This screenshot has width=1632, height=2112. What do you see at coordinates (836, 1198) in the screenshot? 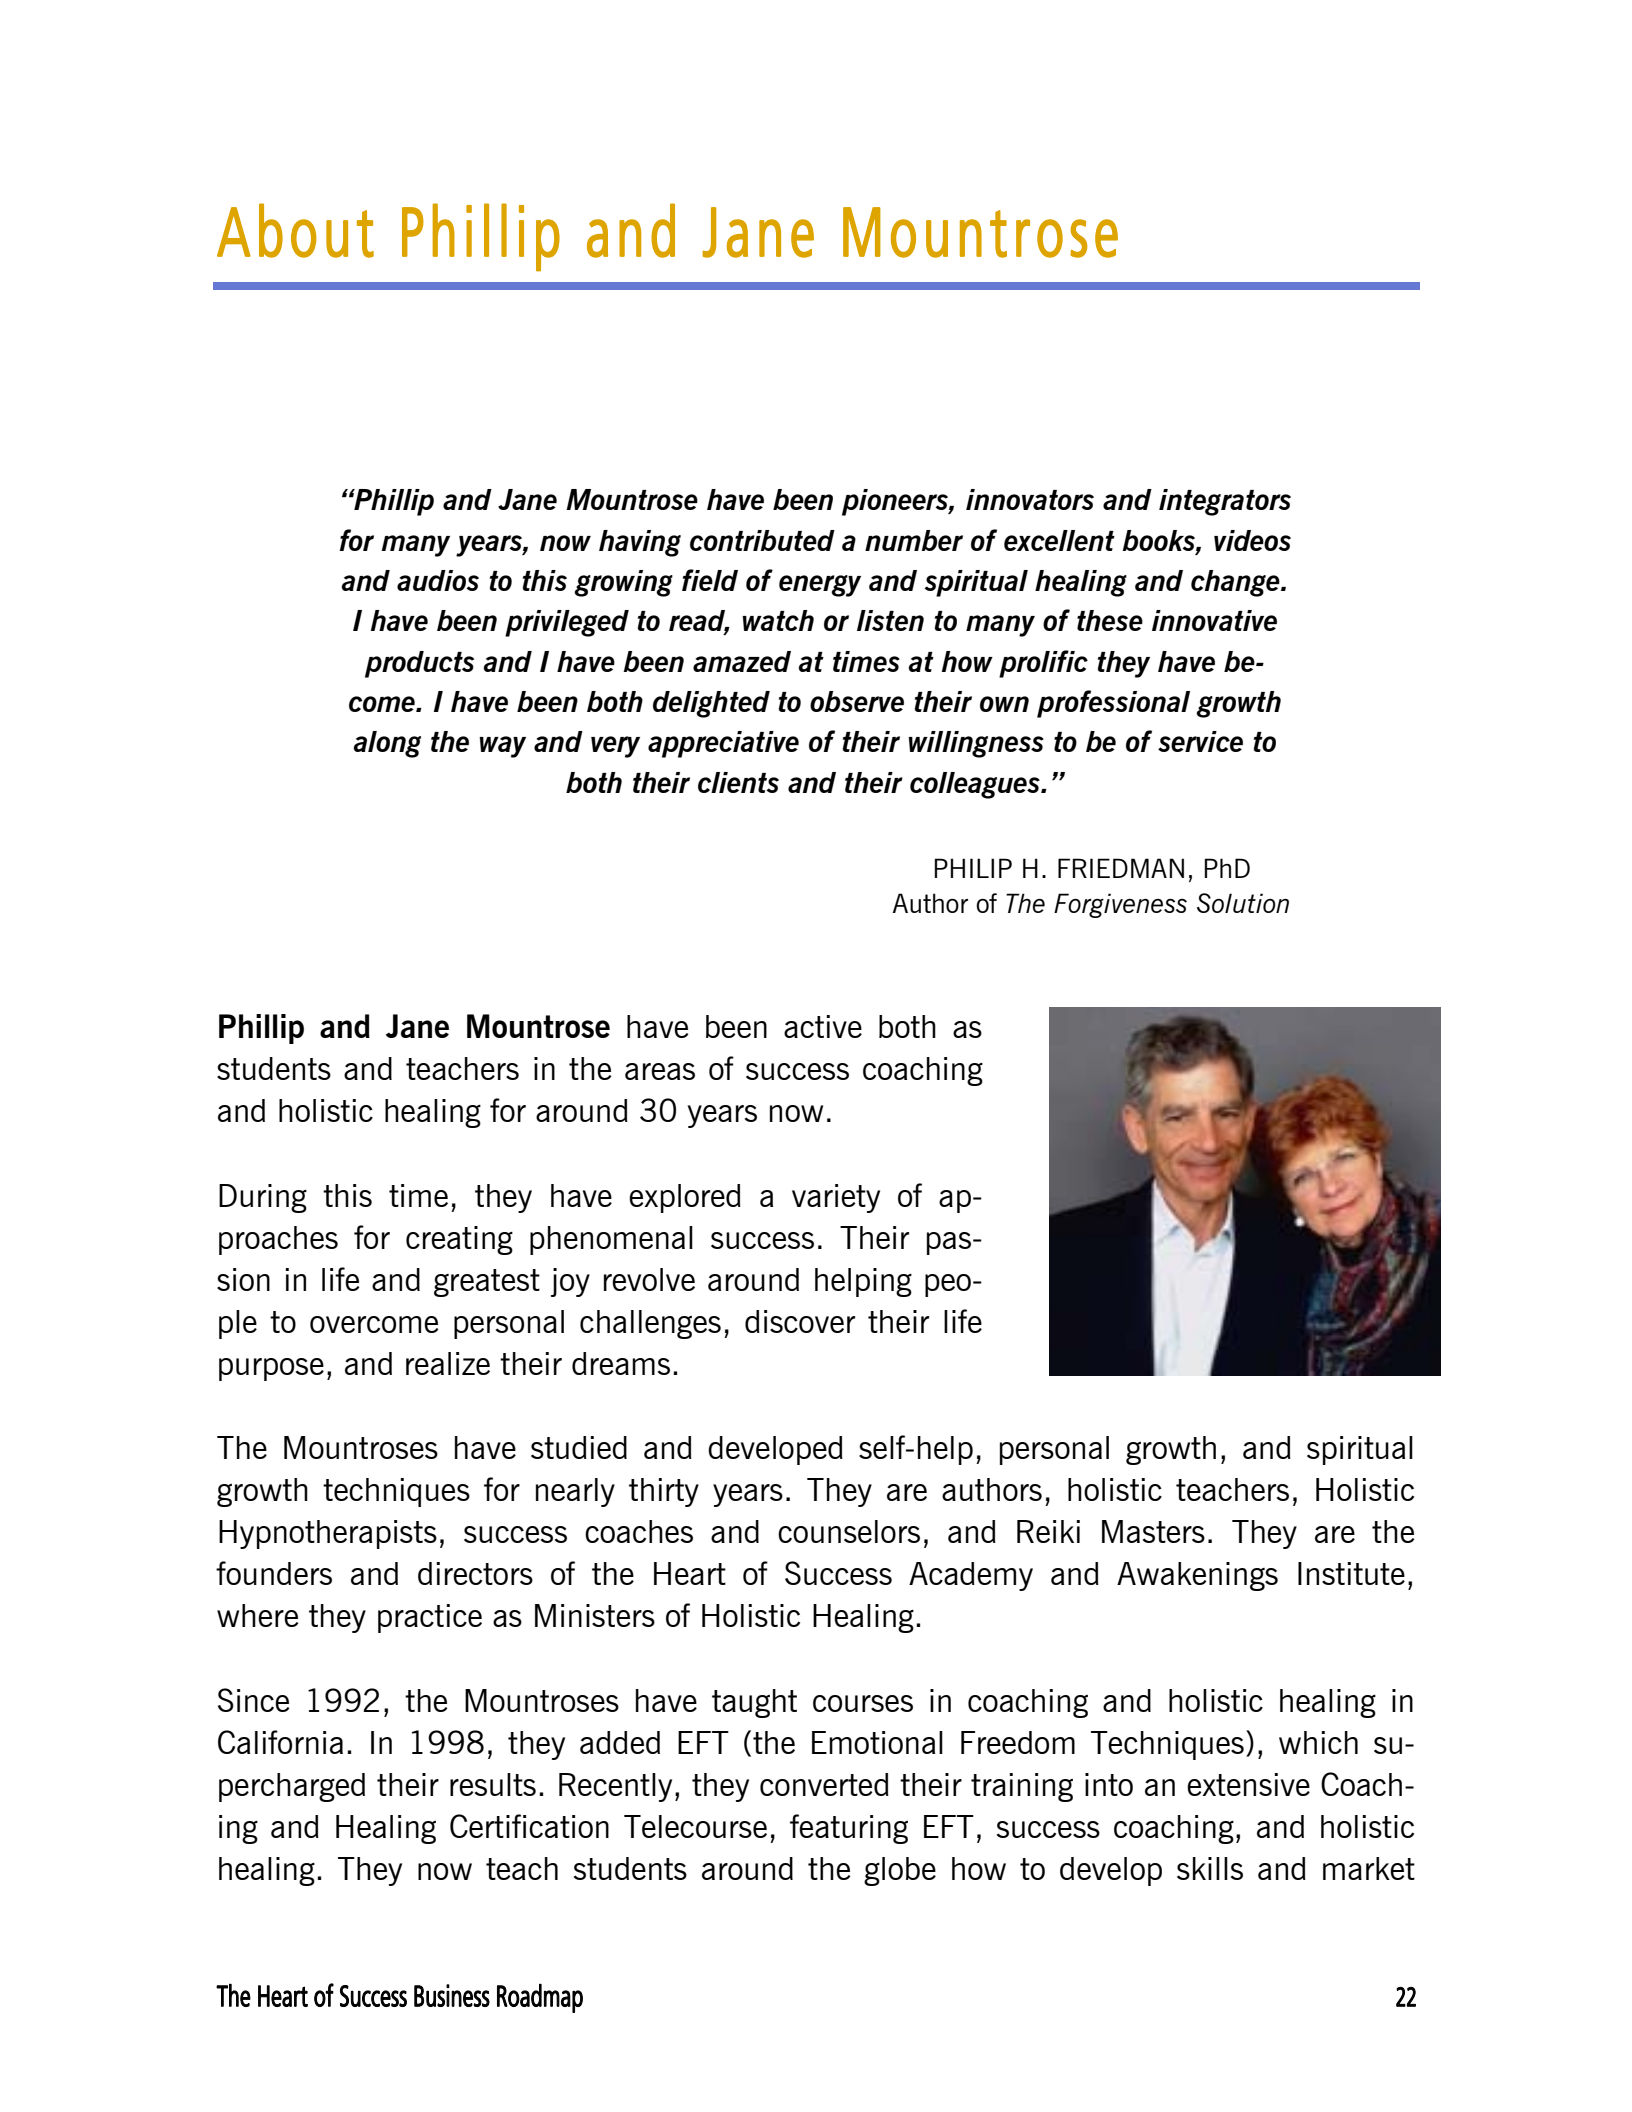
I see `variety` at bounding box center [836, 1198].
